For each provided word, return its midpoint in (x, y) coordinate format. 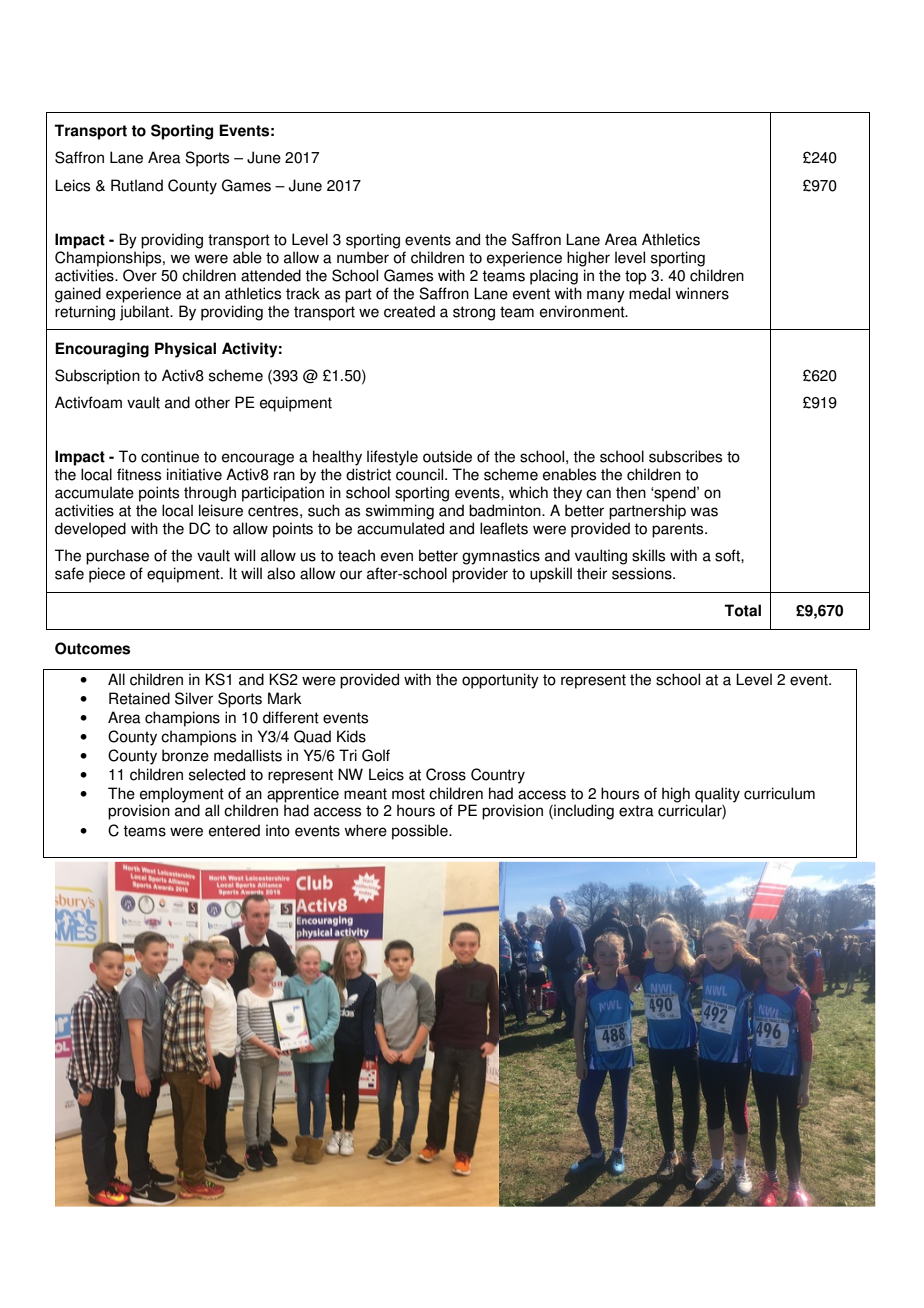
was (704, 512)
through (210, 494)
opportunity (500, 681)
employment (181, 796)
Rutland (137, 185)
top (635, 277)
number (363, 257)
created (409, 311)
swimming (400, 512)
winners (702, 293)
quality (717, 796)
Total (742, 610)
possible (421, 832)
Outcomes (92, 648)
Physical (185, 350)
